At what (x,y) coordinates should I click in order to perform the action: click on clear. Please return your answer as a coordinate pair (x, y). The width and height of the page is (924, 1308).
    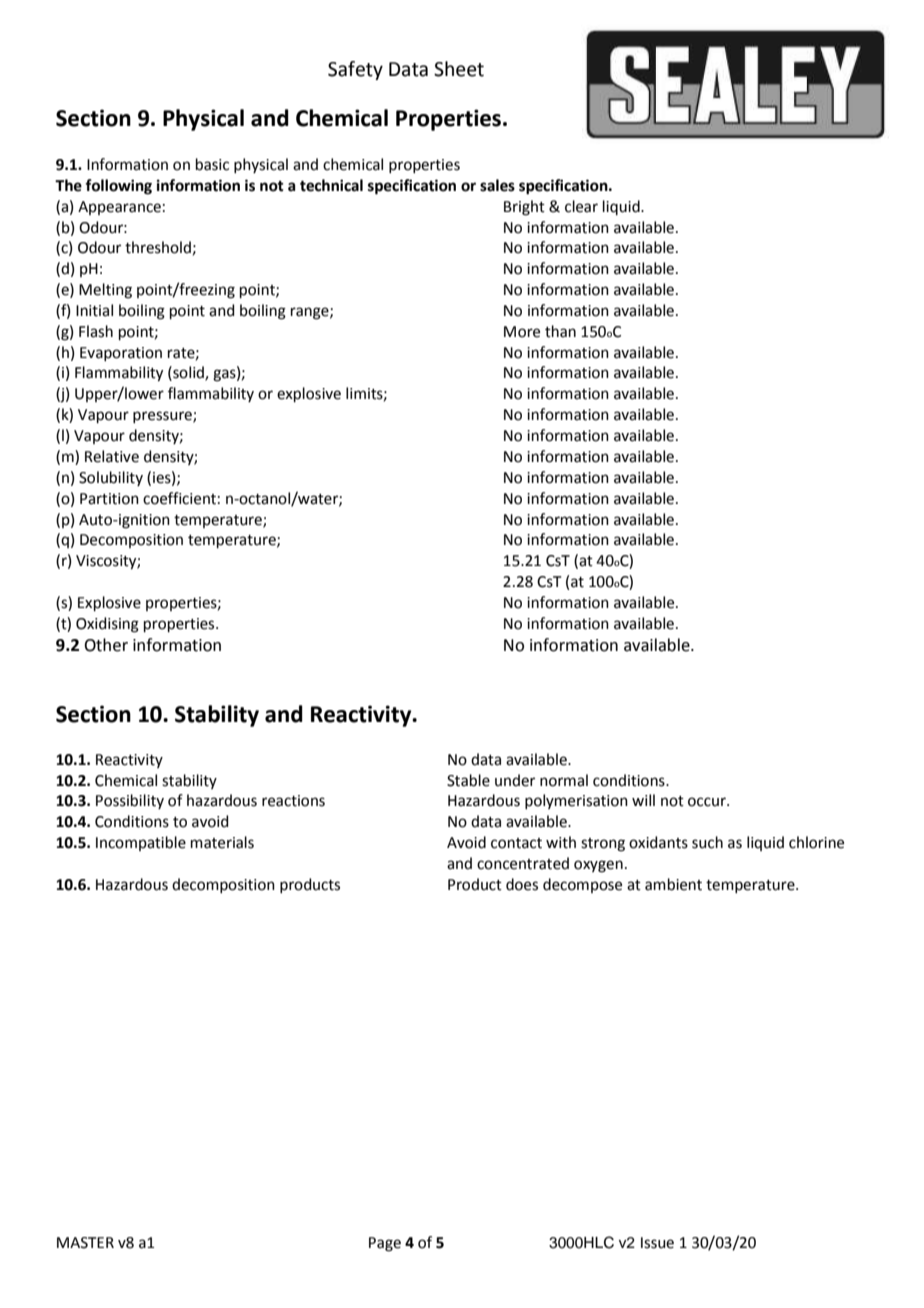
    Looking at the image, I should click on (581, 206).
